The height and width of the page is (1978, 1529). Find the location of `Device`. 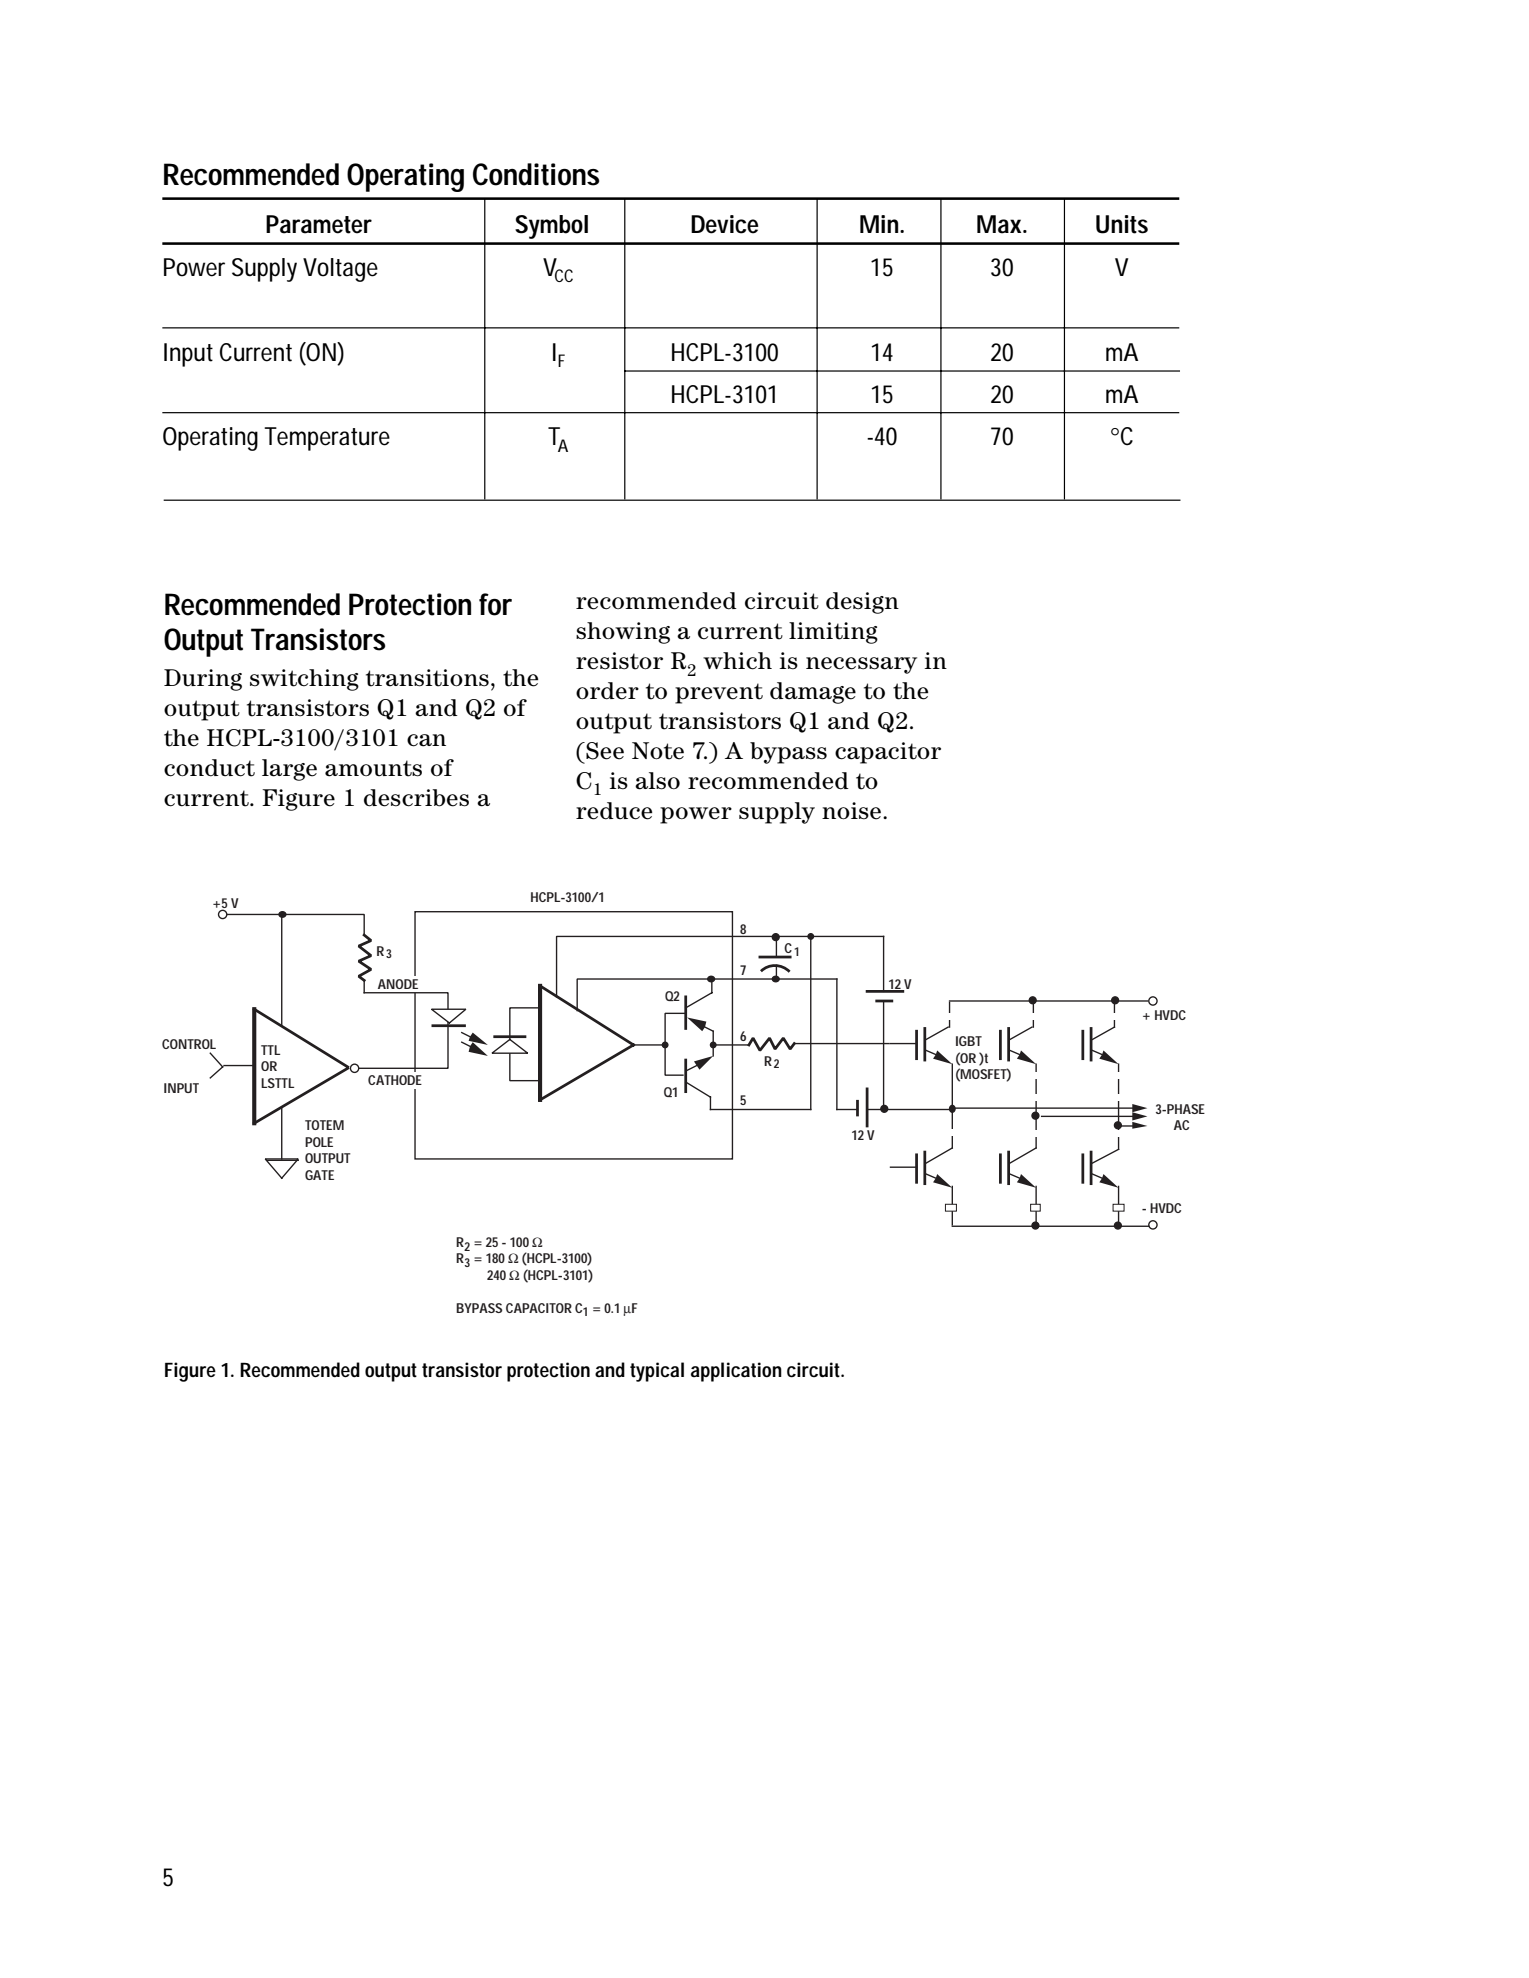

Device is located at coordinates (725, 224).
